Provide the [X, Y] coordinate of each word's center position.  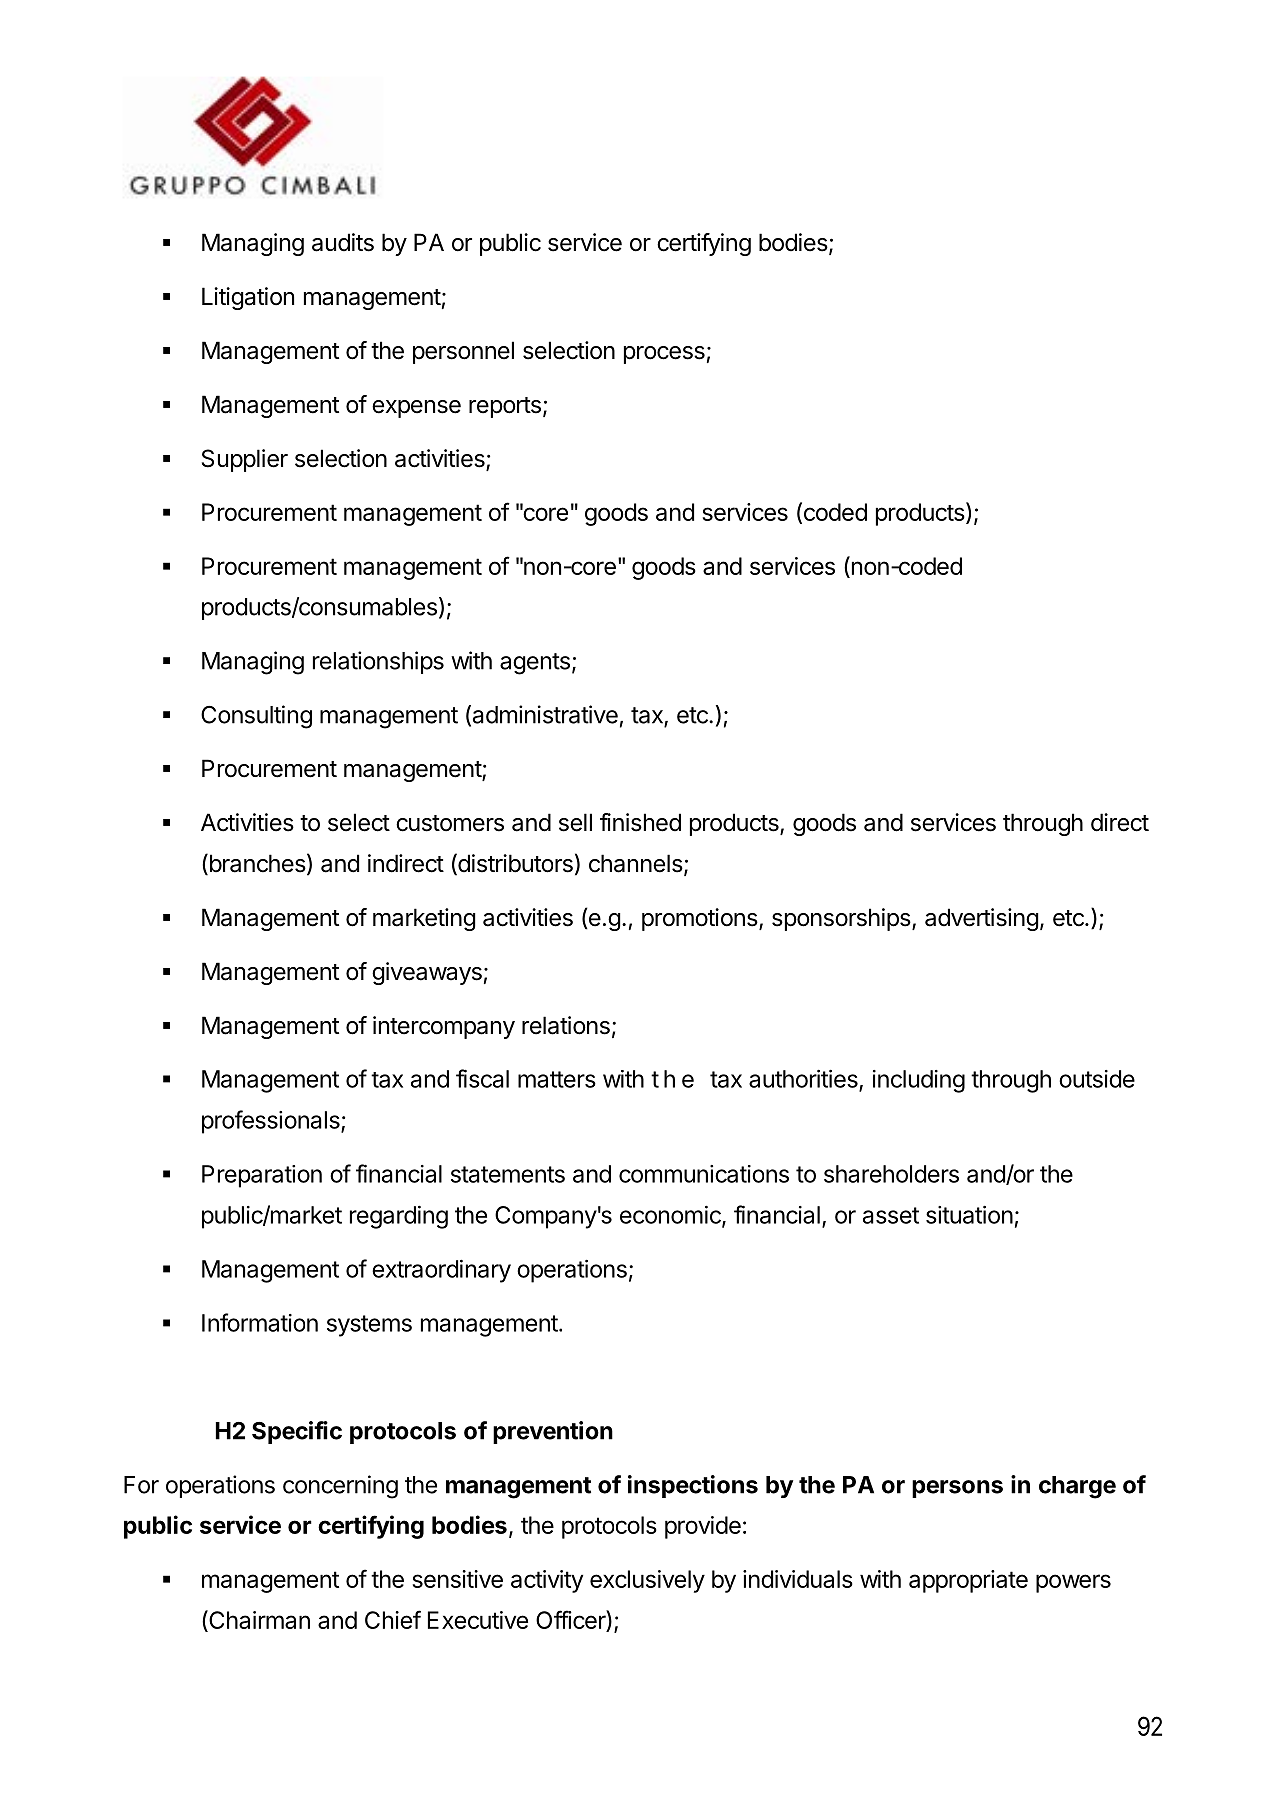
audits [343, 242]
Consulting [256, 717]
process [664, 355]
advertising [982, 919]
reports [505, 407]
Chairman [258, 1621]
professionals [272, 1122]
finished [640, 822]
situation [969, 1215]
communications [704, 1174]
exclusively [647, 1581]
